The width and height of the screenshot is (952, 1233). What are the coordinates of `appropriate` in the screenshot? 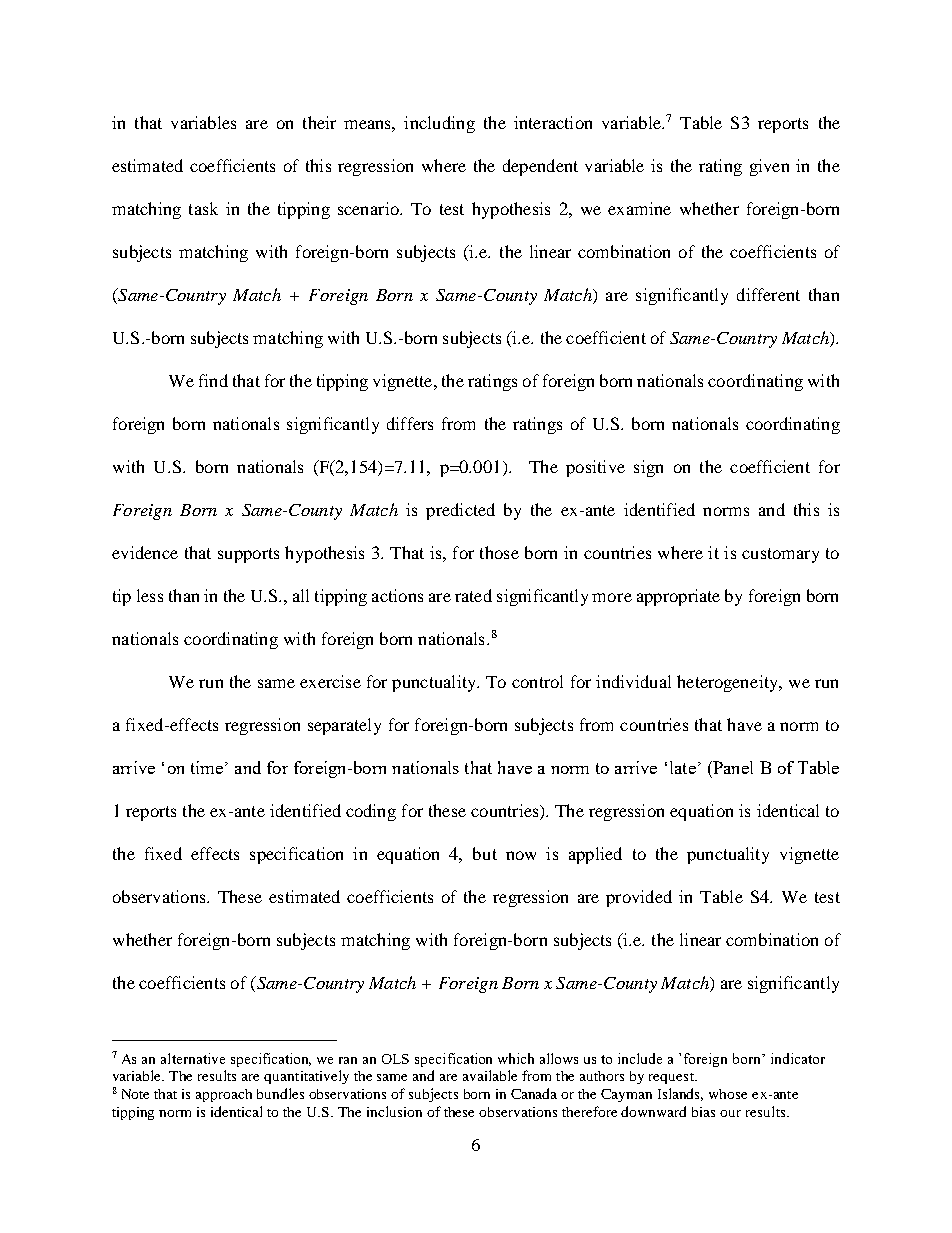 It's located at (678, 597).
